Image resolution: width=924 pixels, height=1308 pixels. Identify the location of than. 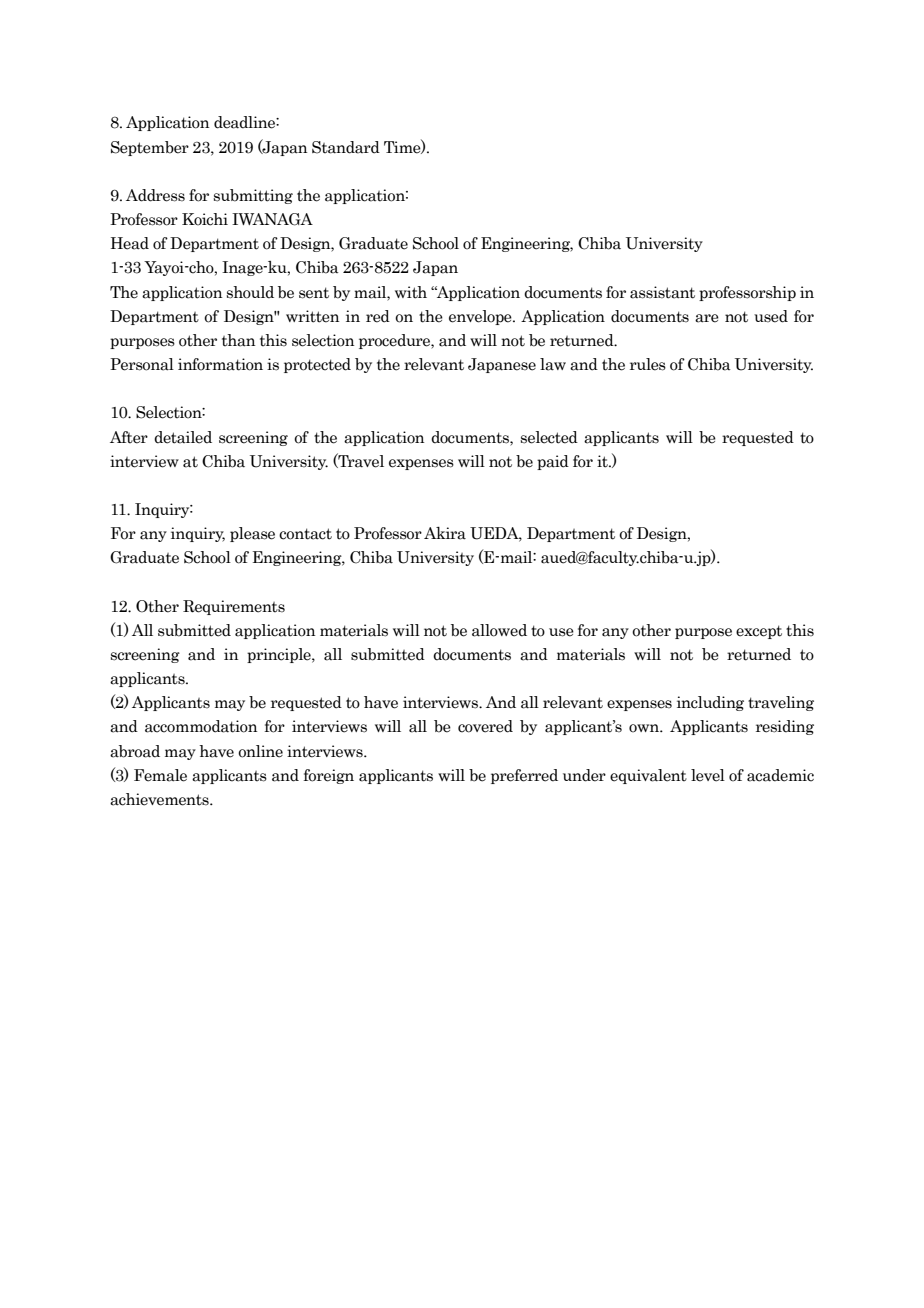
(238, 340).
